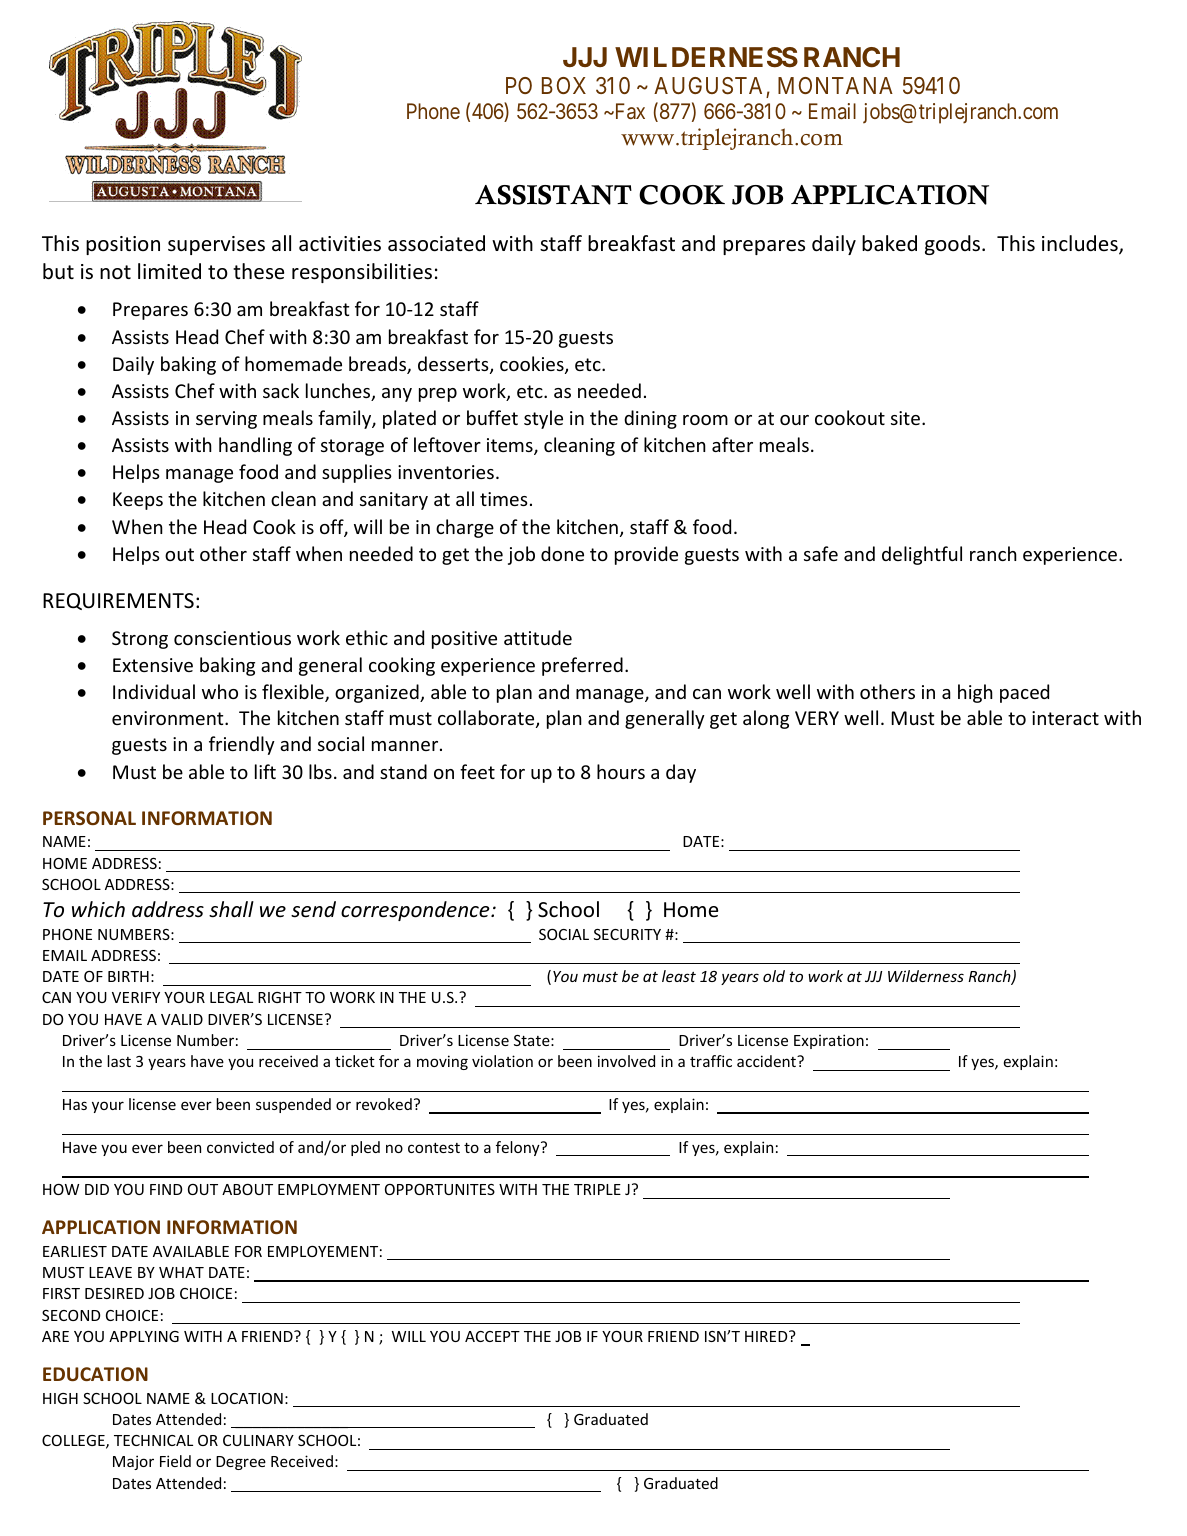 This document has width=1187, height=1536. What do you see at coordinates (1065, 718) in the document?
I see `interact` at bounding box center [1065, 718].
